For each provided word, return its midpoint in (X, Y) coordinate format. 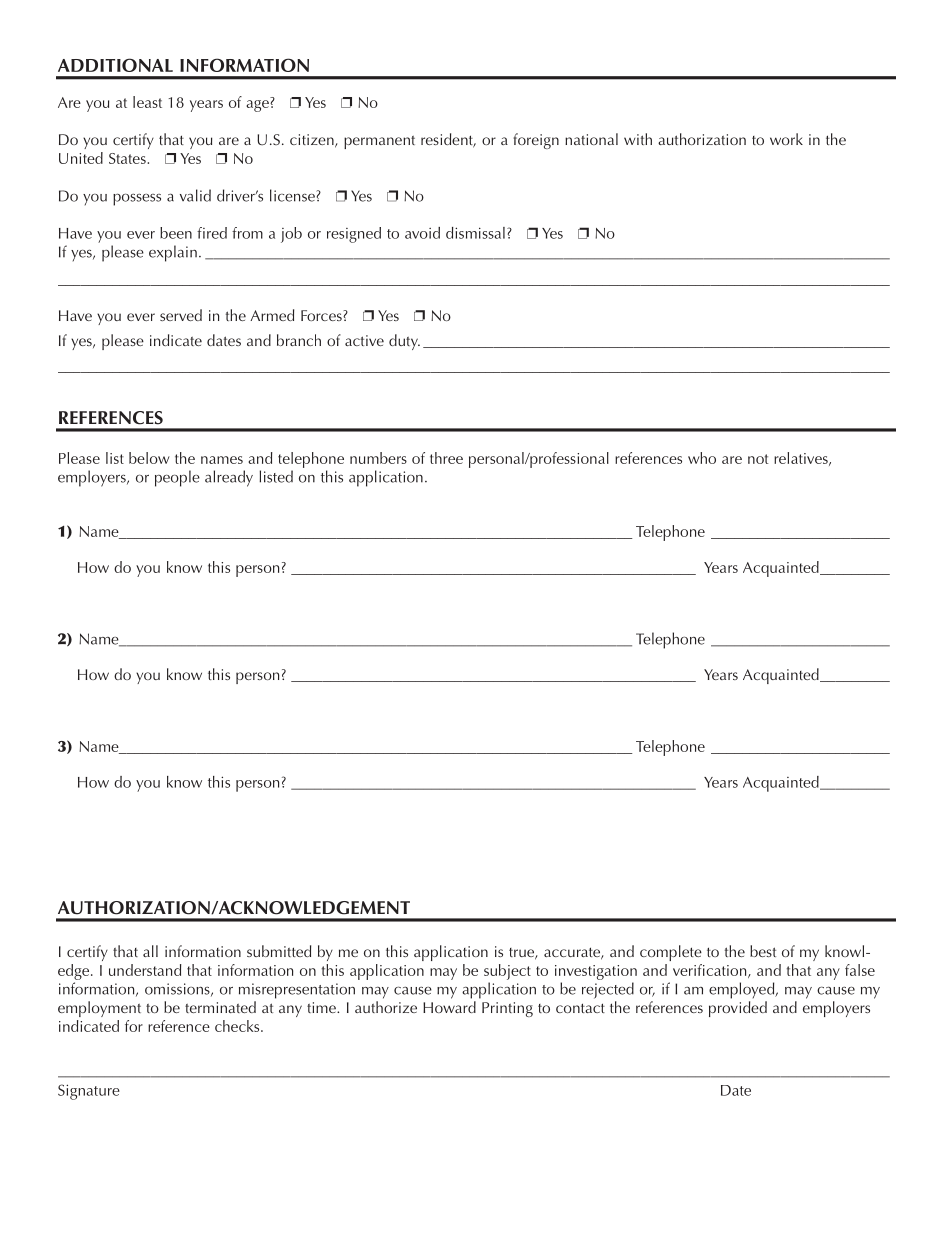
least (147, 102)
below (149, 458)
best (763, 951)
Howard (449, 1007)
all (150, 951)
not (758, 459)
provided (738, 1009)
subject (507, 972)
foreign (536, 141)
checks (238, 1026)
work (786, 139)
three (446, 458)
